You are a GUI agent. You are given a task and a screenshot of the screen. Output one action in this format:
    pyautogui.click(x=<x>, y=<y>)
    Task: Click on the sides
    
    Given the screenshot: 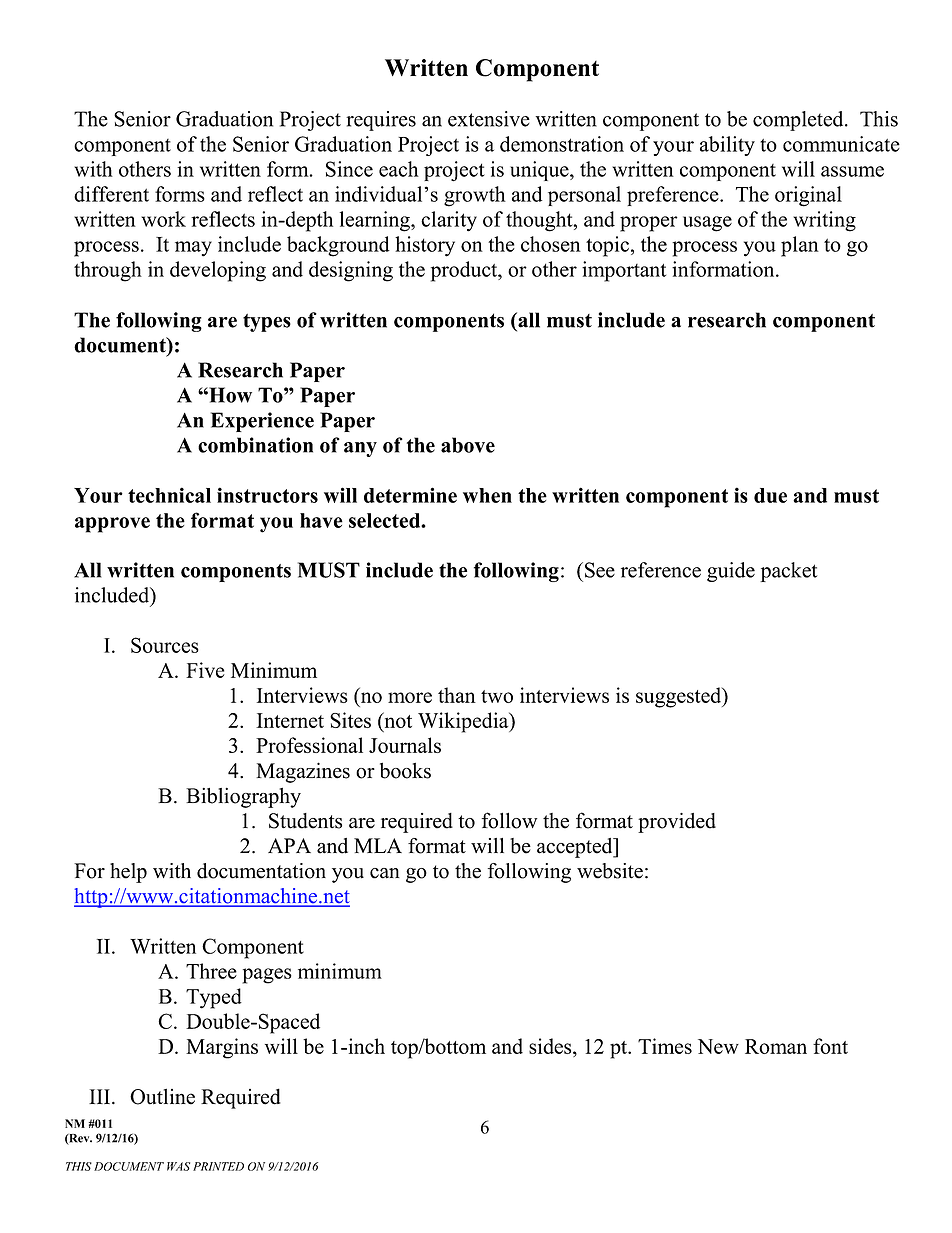 What is the action you would take?
    pyautogui.click(x=551, y=1046)
